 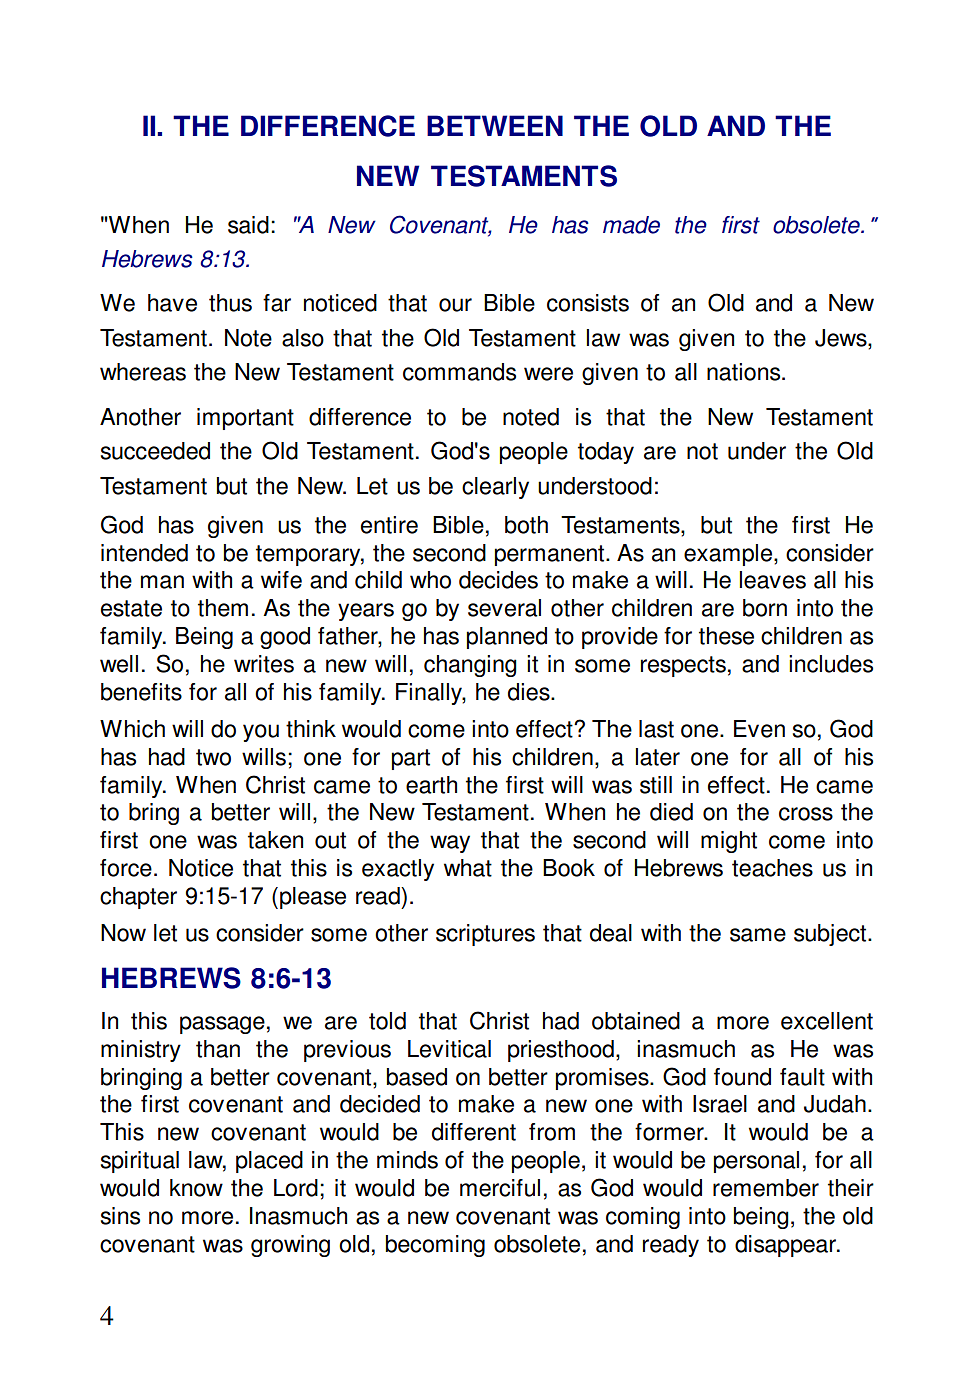 I want to click on same, so click(x=758, y=935).
